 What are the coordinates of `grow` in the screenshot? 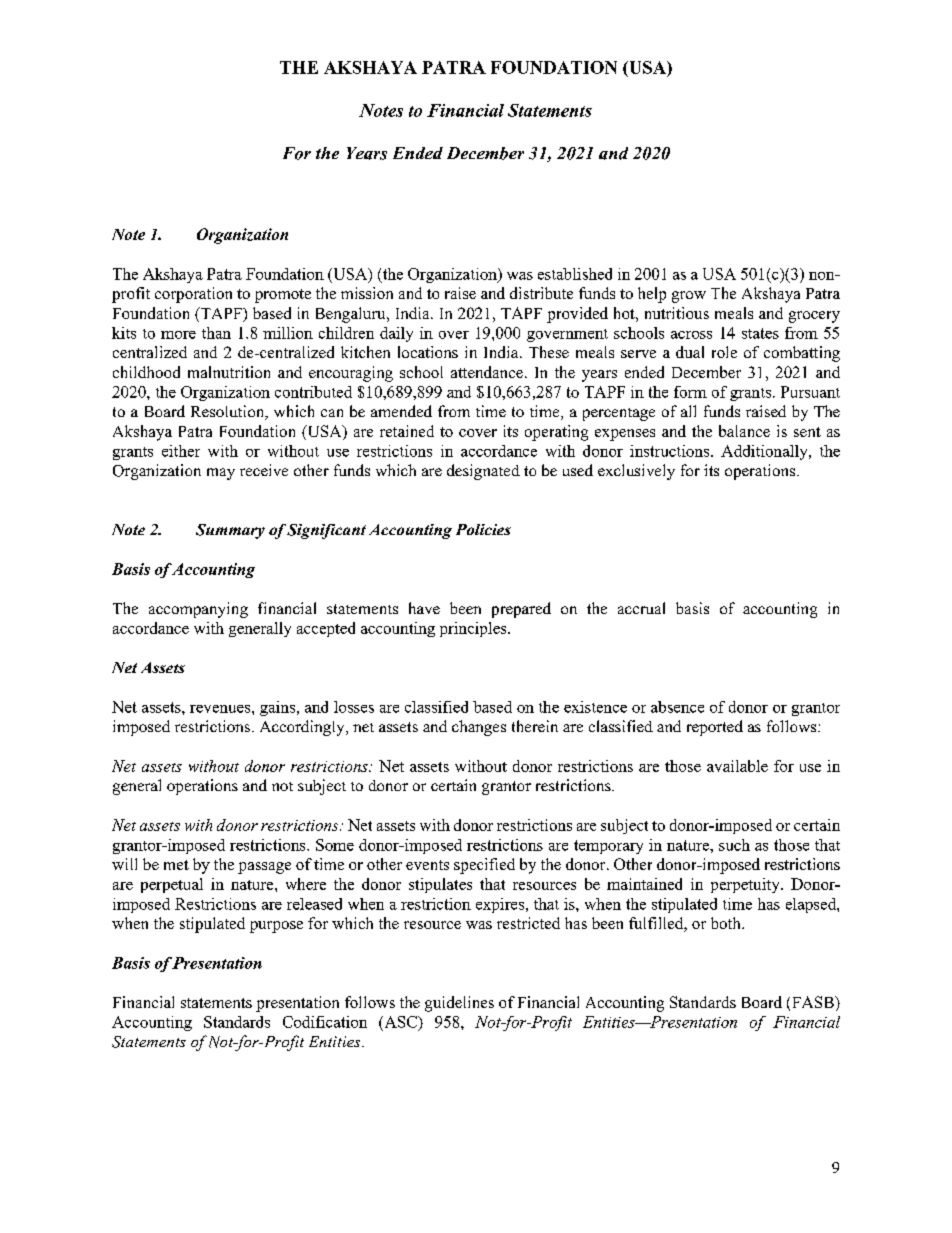 It's located at (689, 297).
